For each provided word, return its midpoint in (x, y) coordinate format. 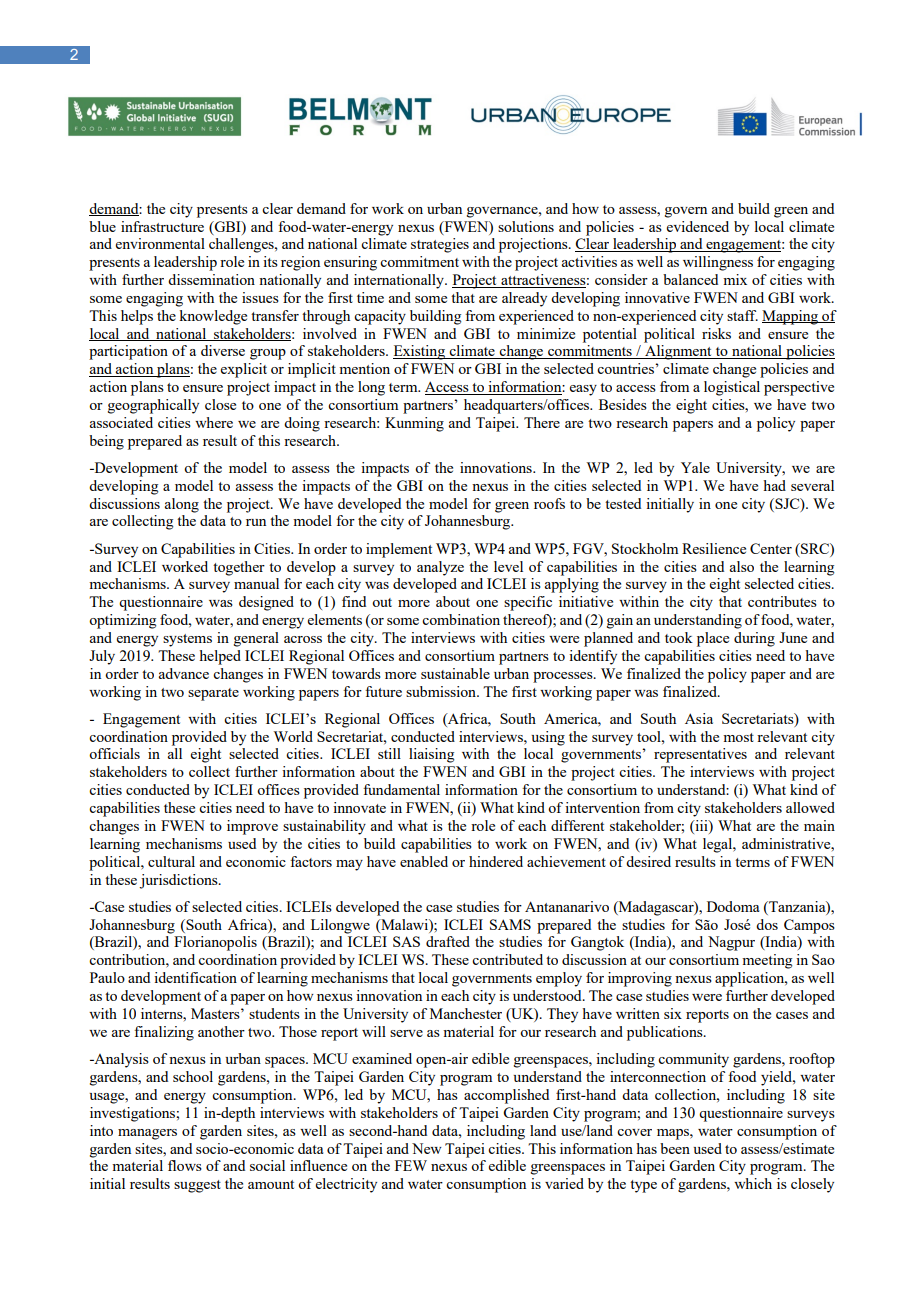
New (427, 1148)
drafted (448, 941)
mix (735, 279)
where (214, 422)
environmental (160, 243)
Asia (699, 718)
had (774, 485)
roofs (549, 503)
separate (213, 694)
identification (195, 977)
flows (185, 1165)
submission (442, 691)
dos (767, 924)
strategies (440, 245)
